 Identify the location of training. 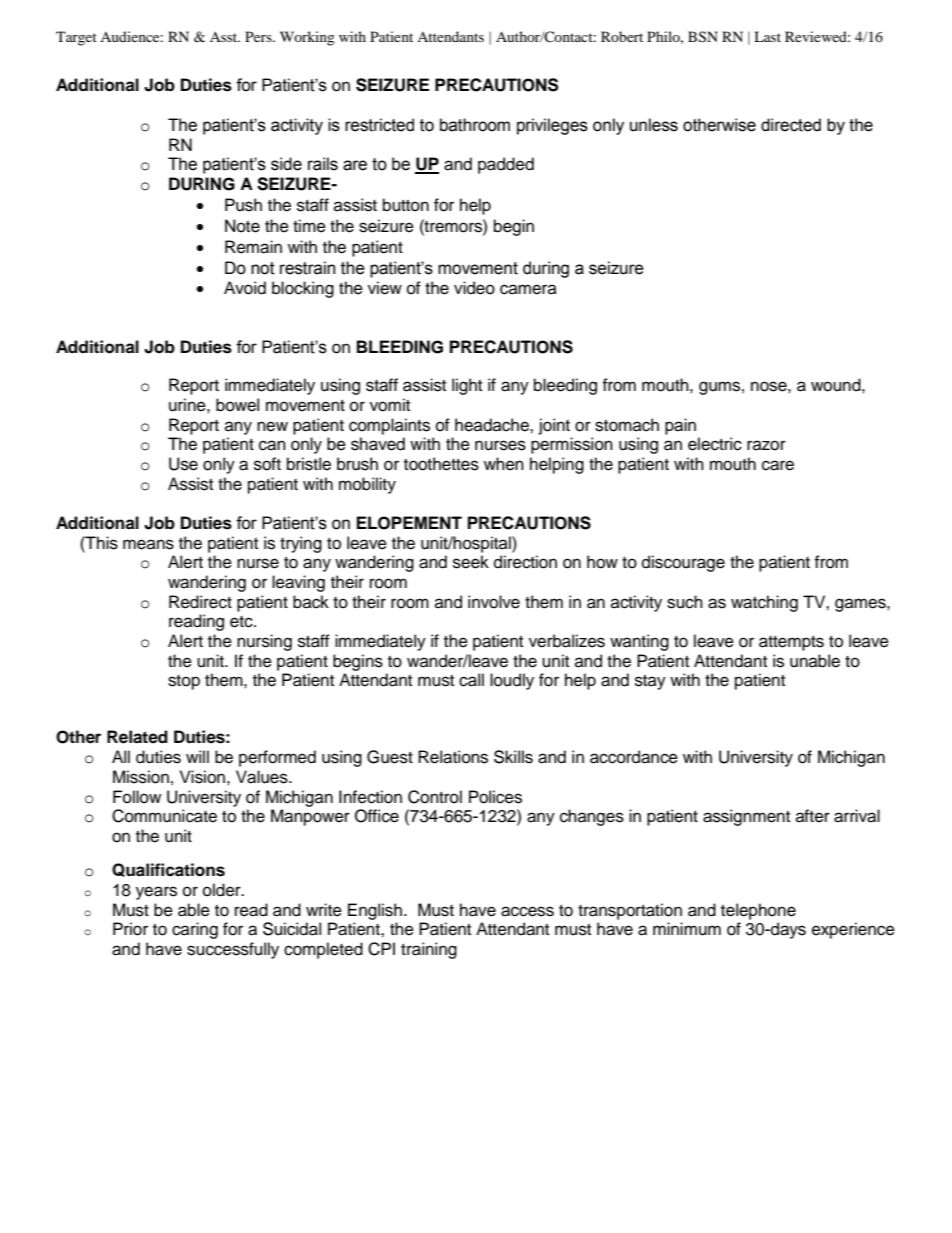
(429, 950).
